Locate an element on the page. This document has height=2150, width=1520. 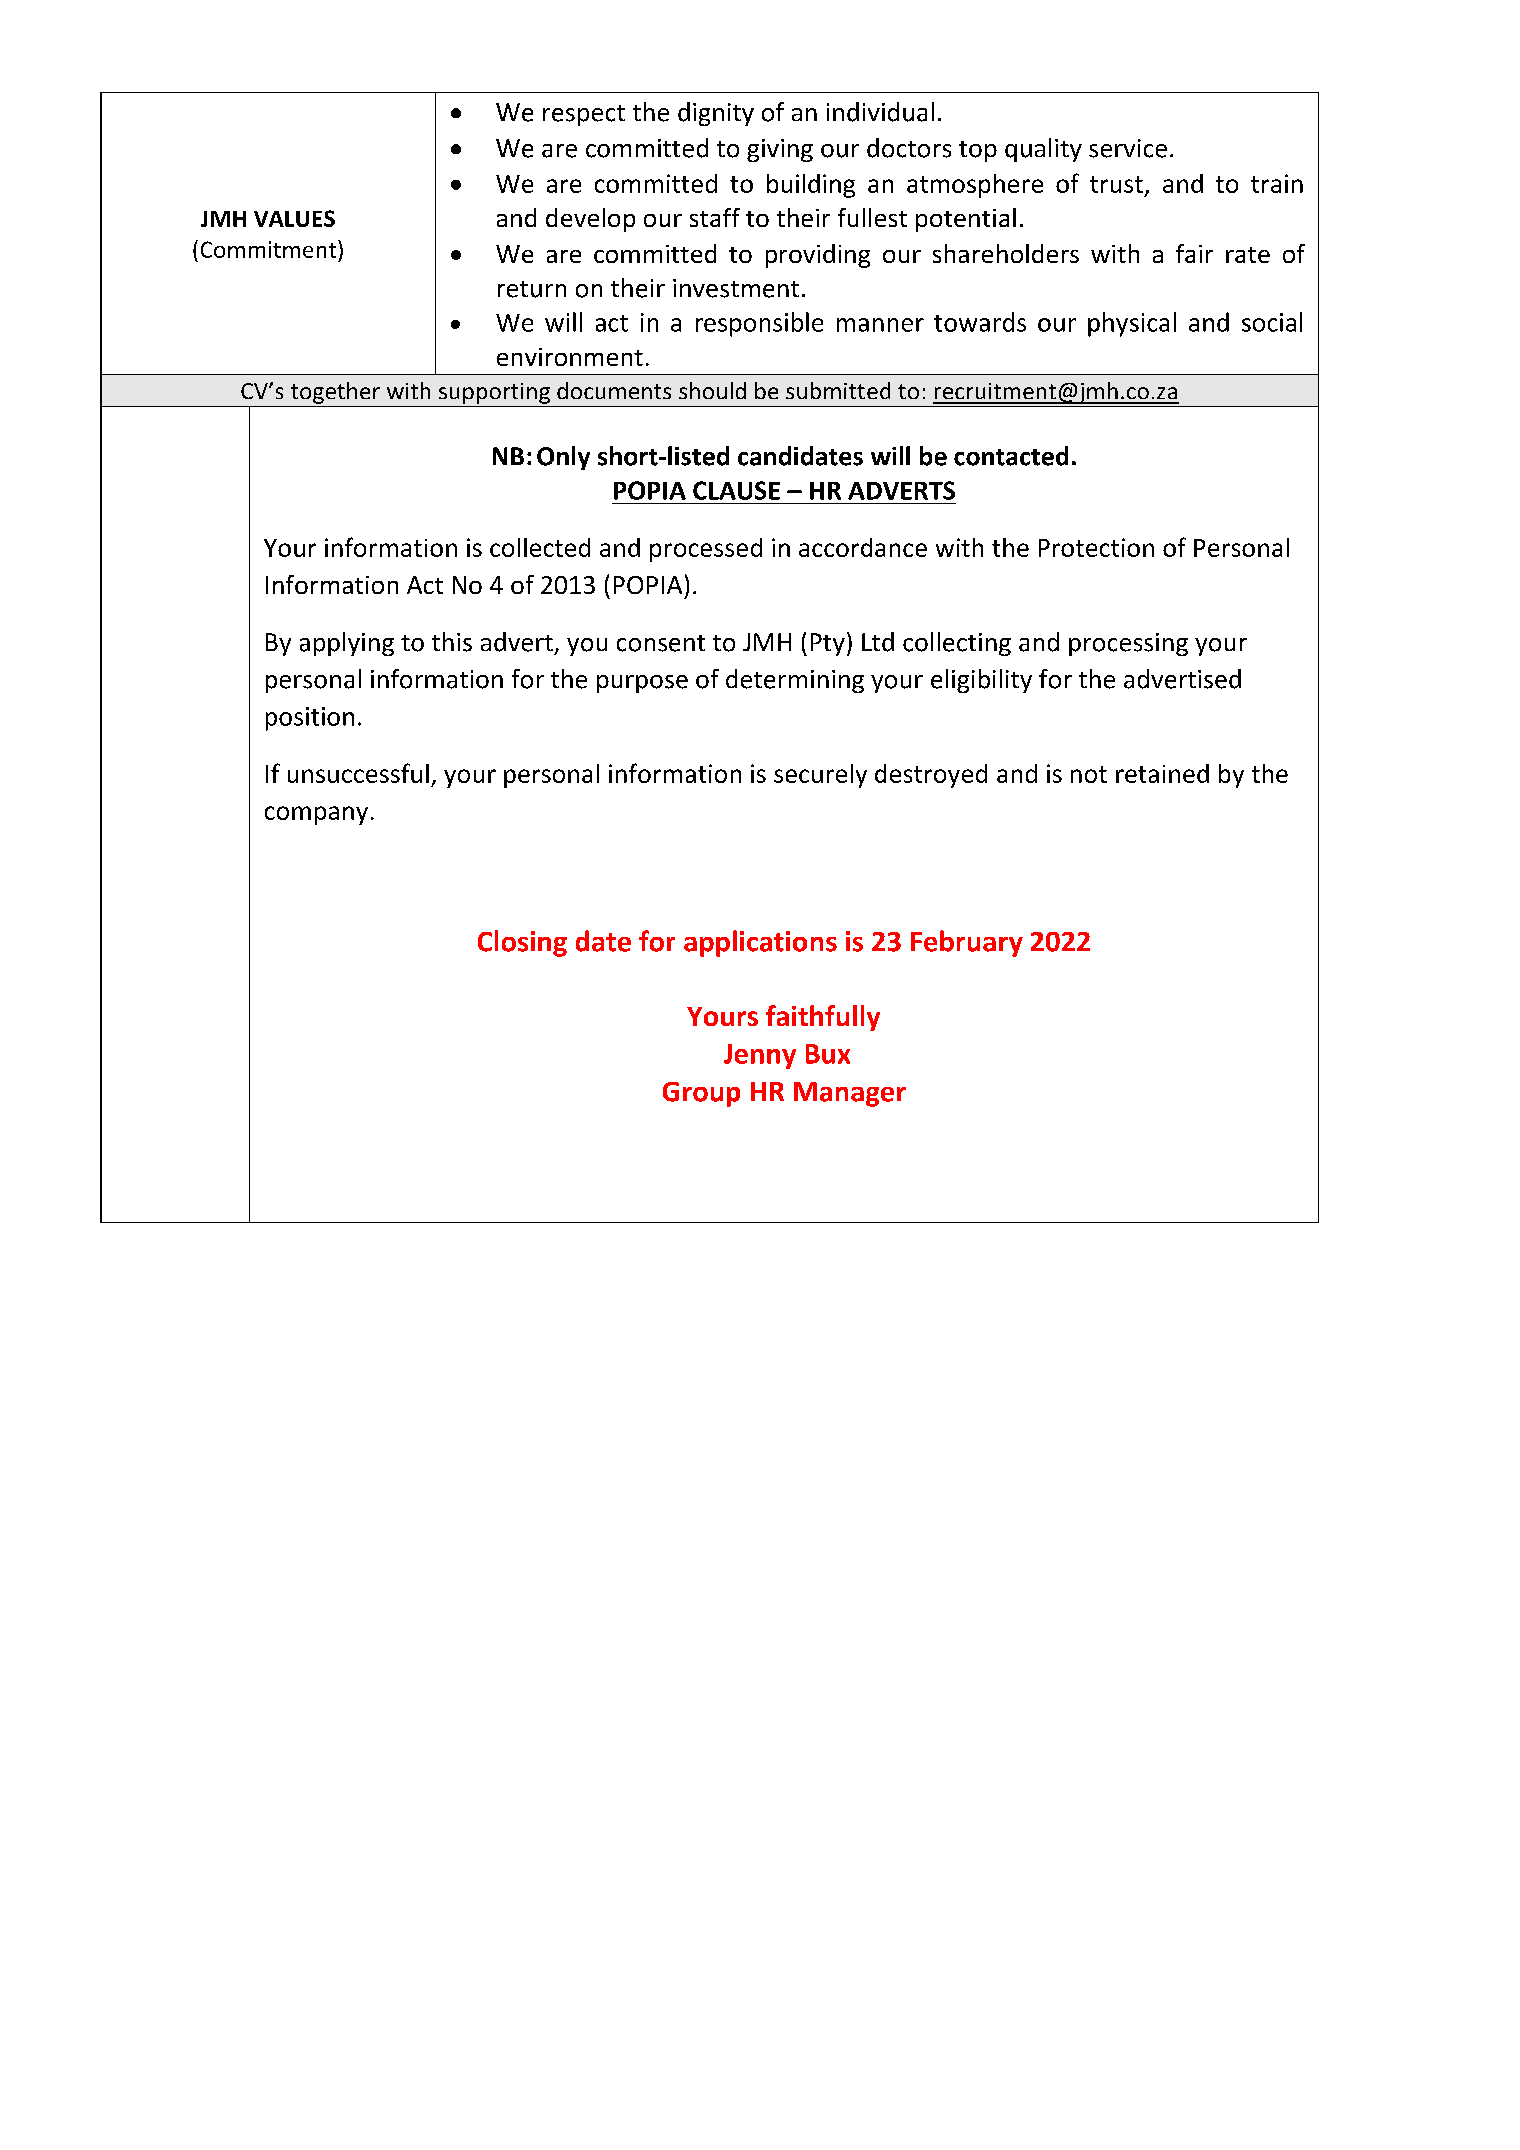
together is located at coordinates (335, 393).
